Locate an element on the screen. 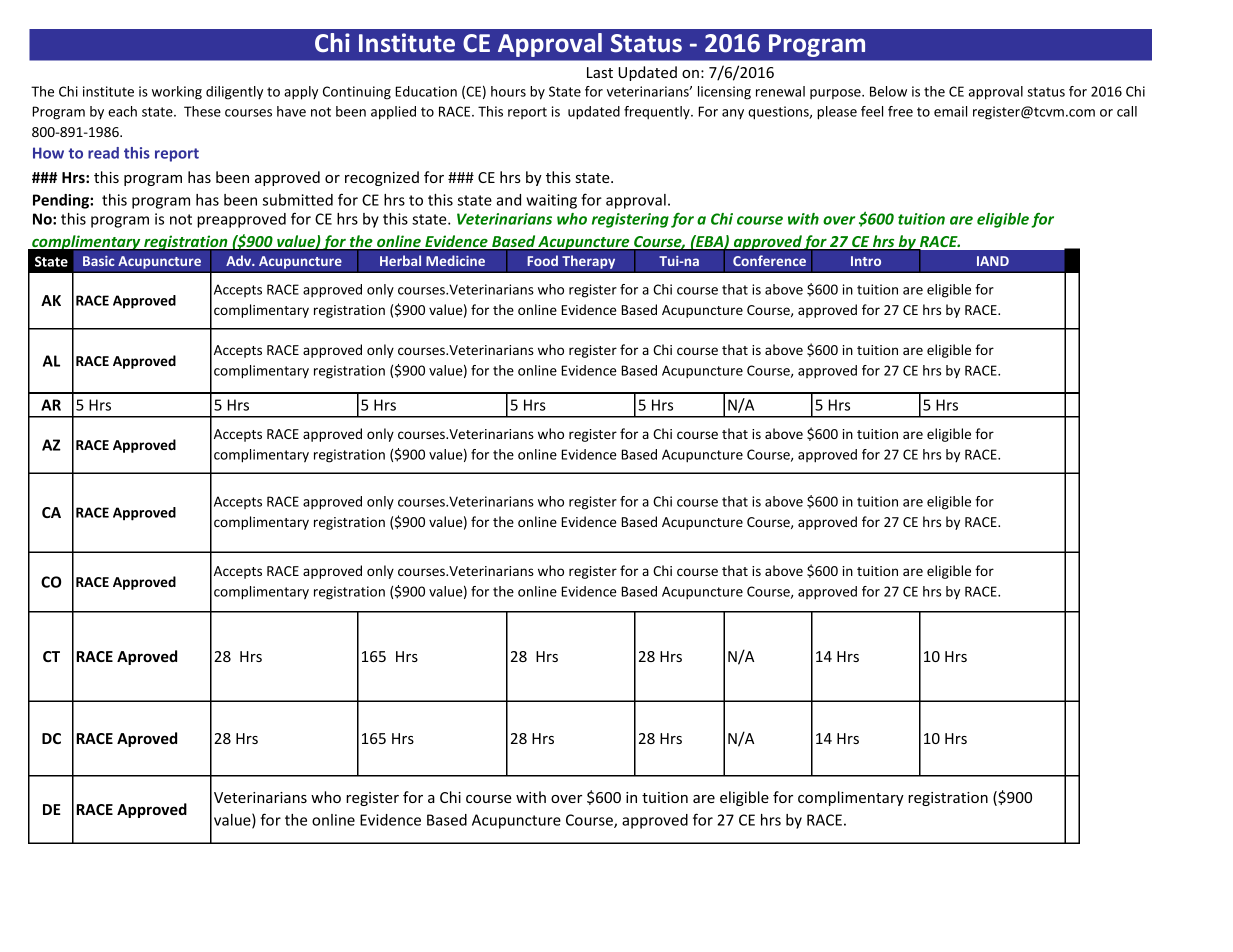 The width and height of the screenshot is (1233, 952). Intro is located at coordinates (866, 261).
